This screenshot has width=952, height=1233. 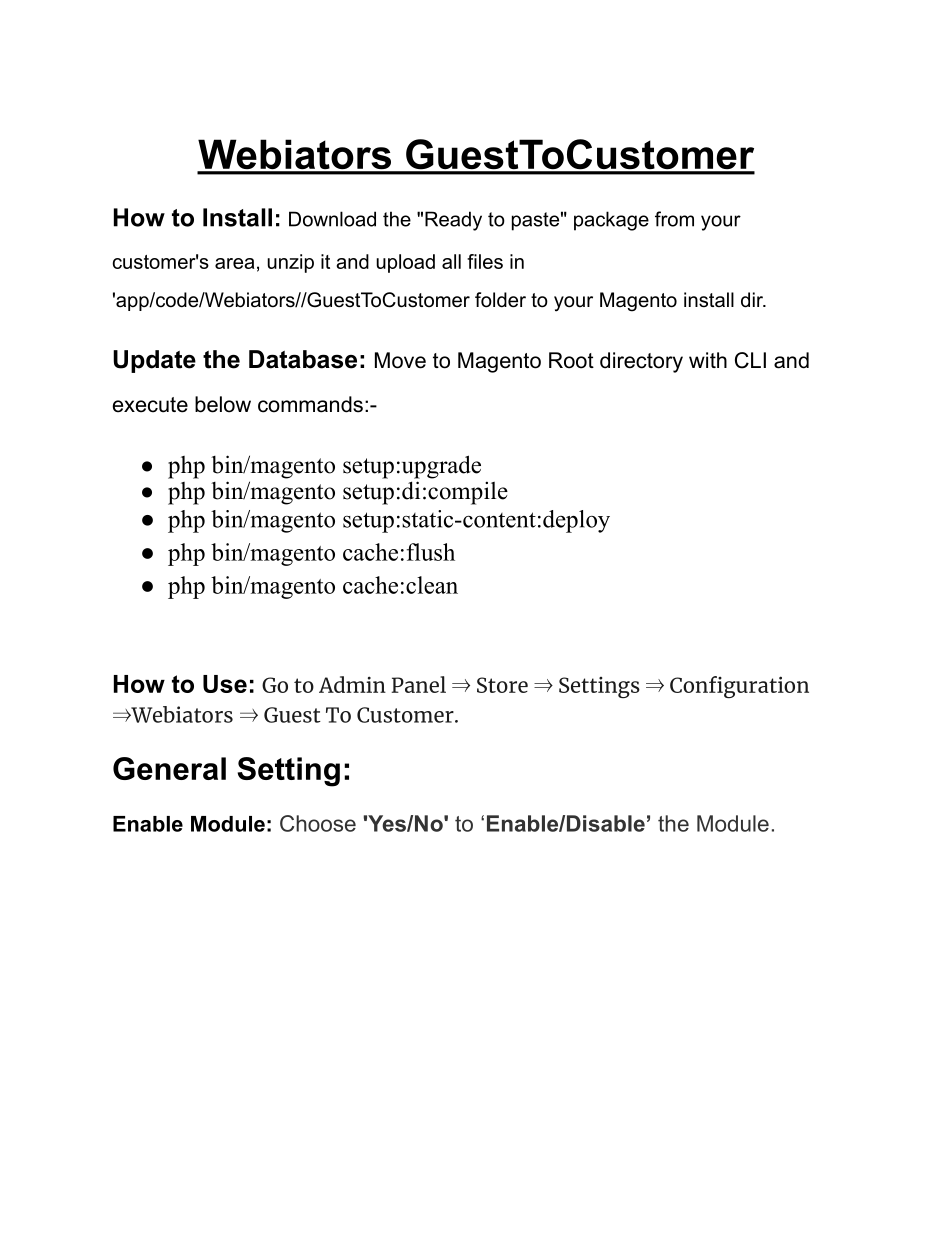 I want to click on area, so click(x=235, y=263).
